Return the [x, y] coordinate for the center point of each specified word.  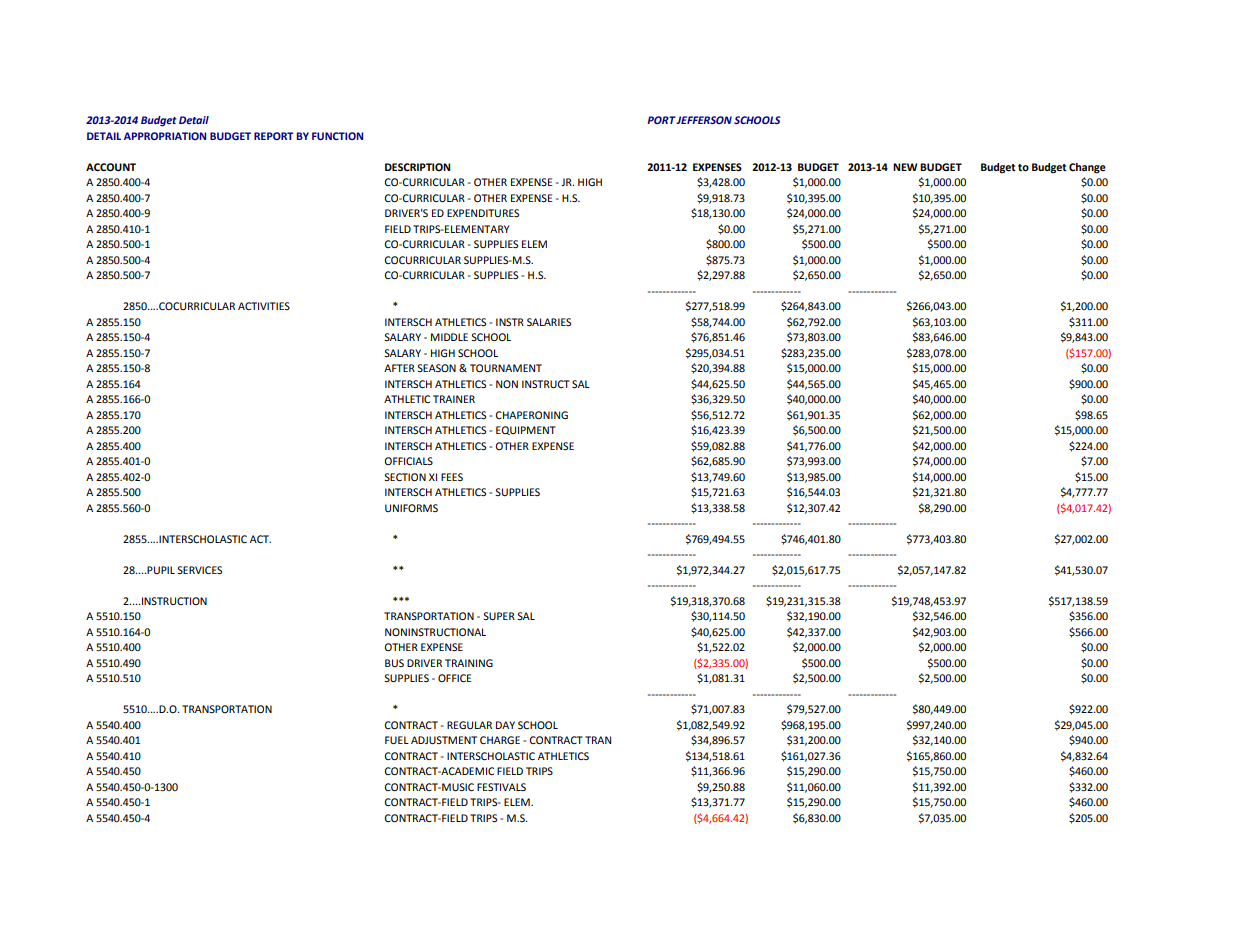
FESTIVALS [501, 787]
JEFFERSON [704, 120]
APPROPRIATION [165, 136]
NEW [905, 167]
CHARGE [500, 740]
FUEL [397, 740]
